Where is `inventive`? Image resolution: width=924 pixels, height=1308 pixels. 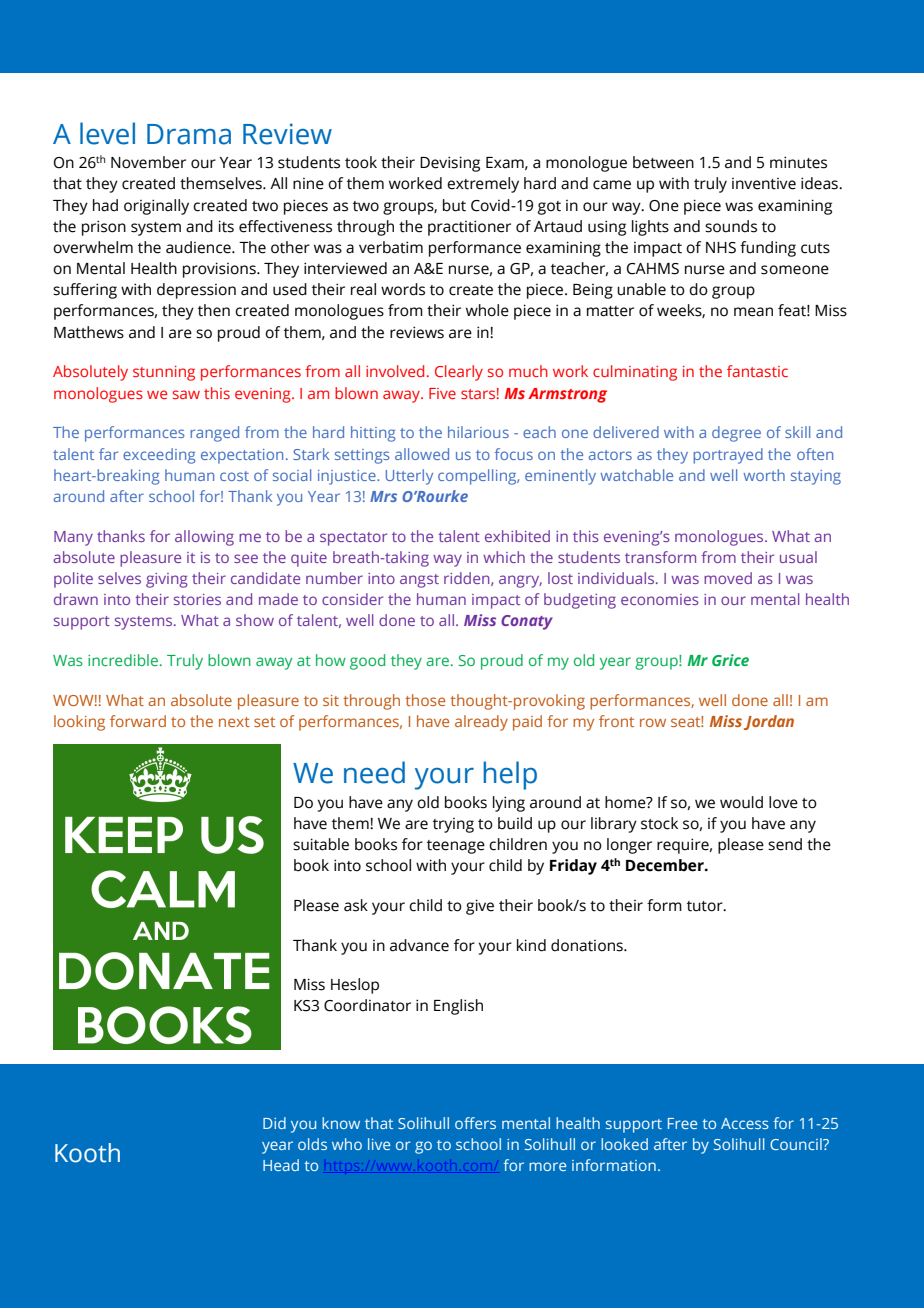 inventive is located at coordinates (764, 184).
